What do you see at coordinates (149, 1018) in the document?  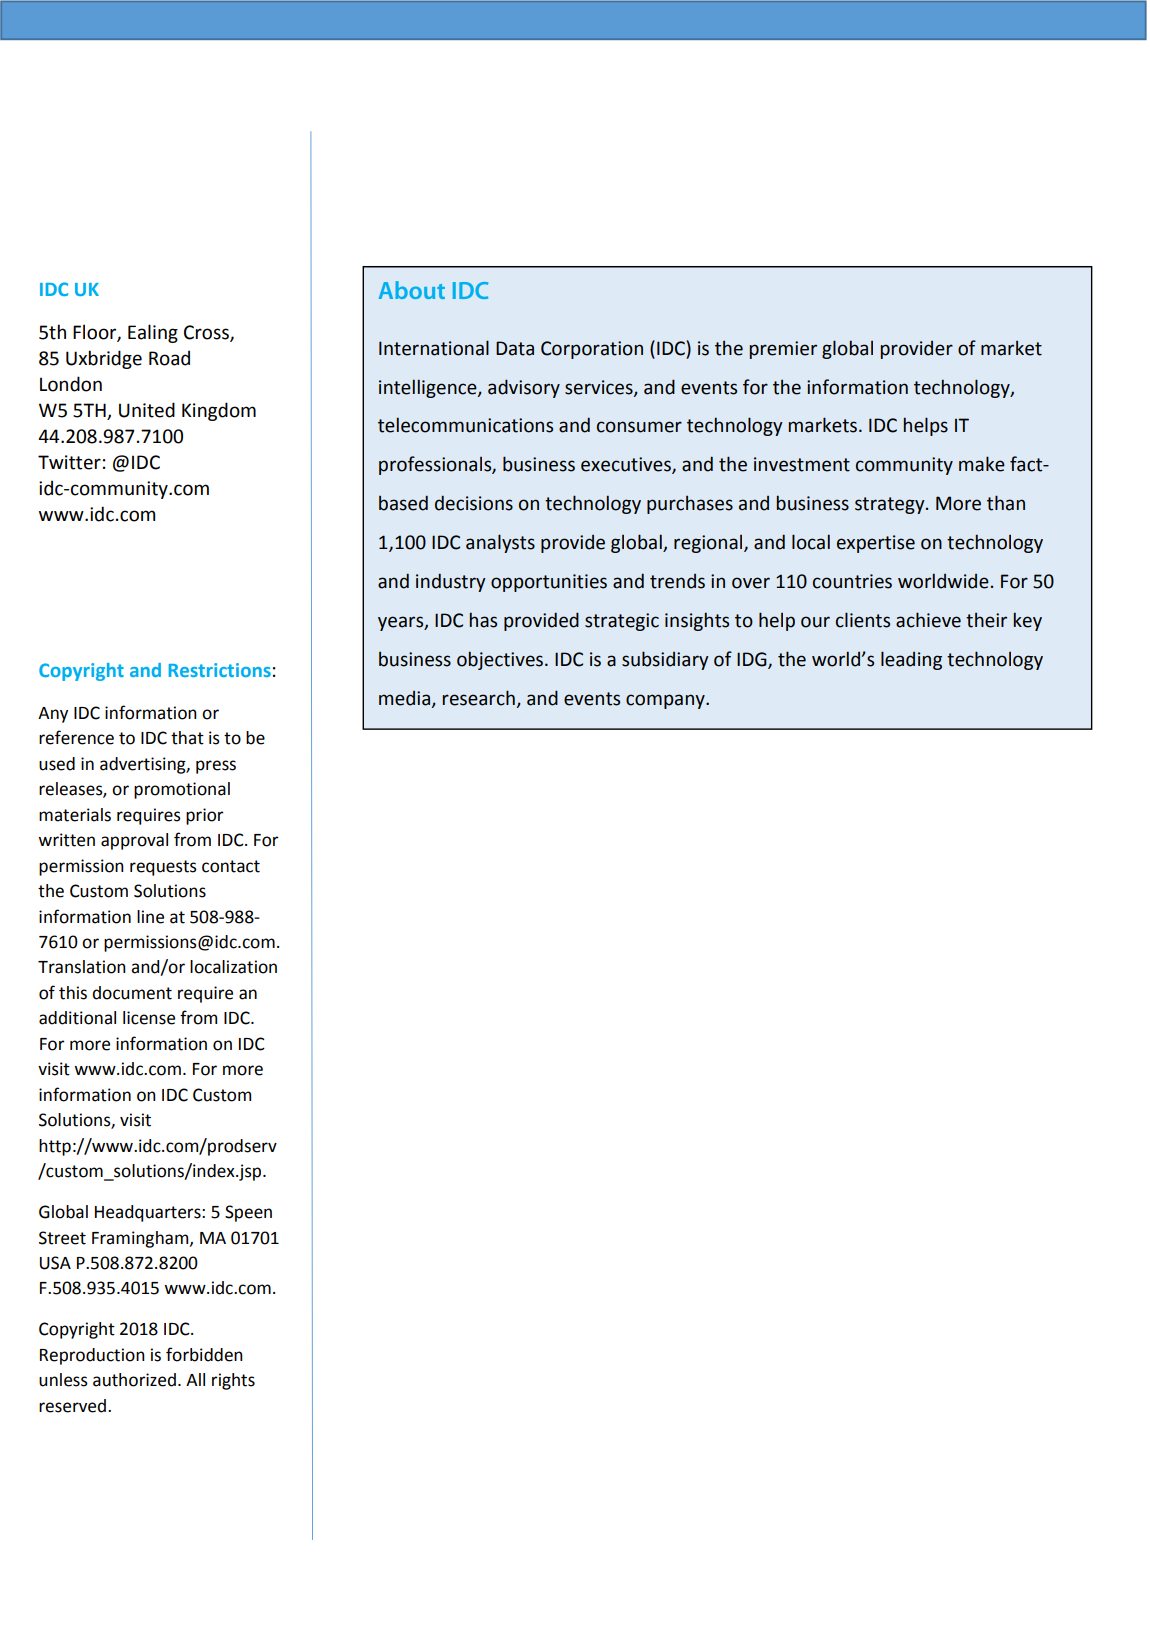 I see `license` at bounding box center [149, 1018].
